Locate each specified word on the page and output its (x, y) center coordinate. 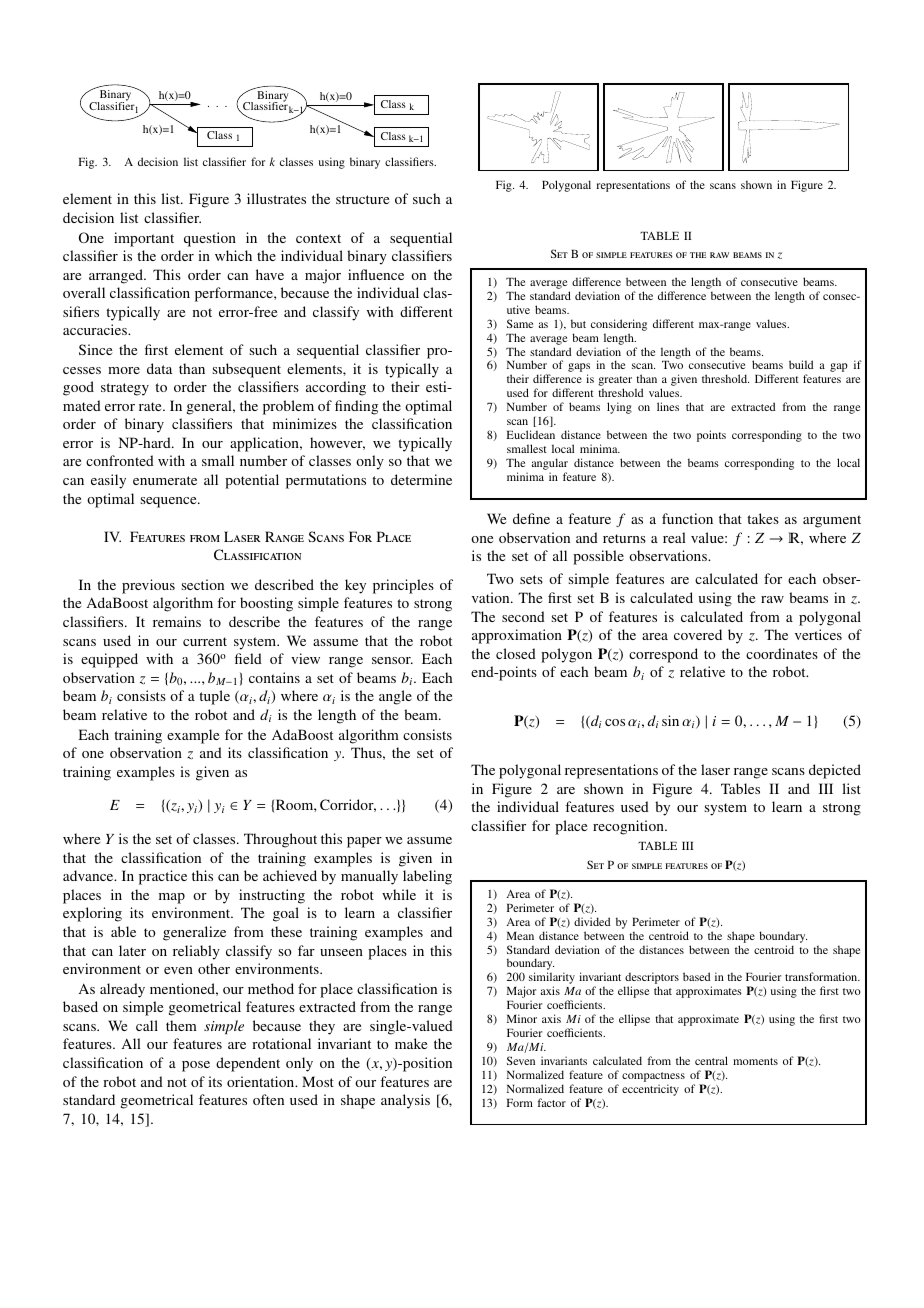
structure (362, 199)
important (144, 239)
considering (619, 325)
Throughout (280, 840)
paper (364, 842)
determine (421, 479)
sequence (170, 502)
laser (715, 769)
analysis (405, 1101)
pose (196, 1066)
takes (763, 518)
